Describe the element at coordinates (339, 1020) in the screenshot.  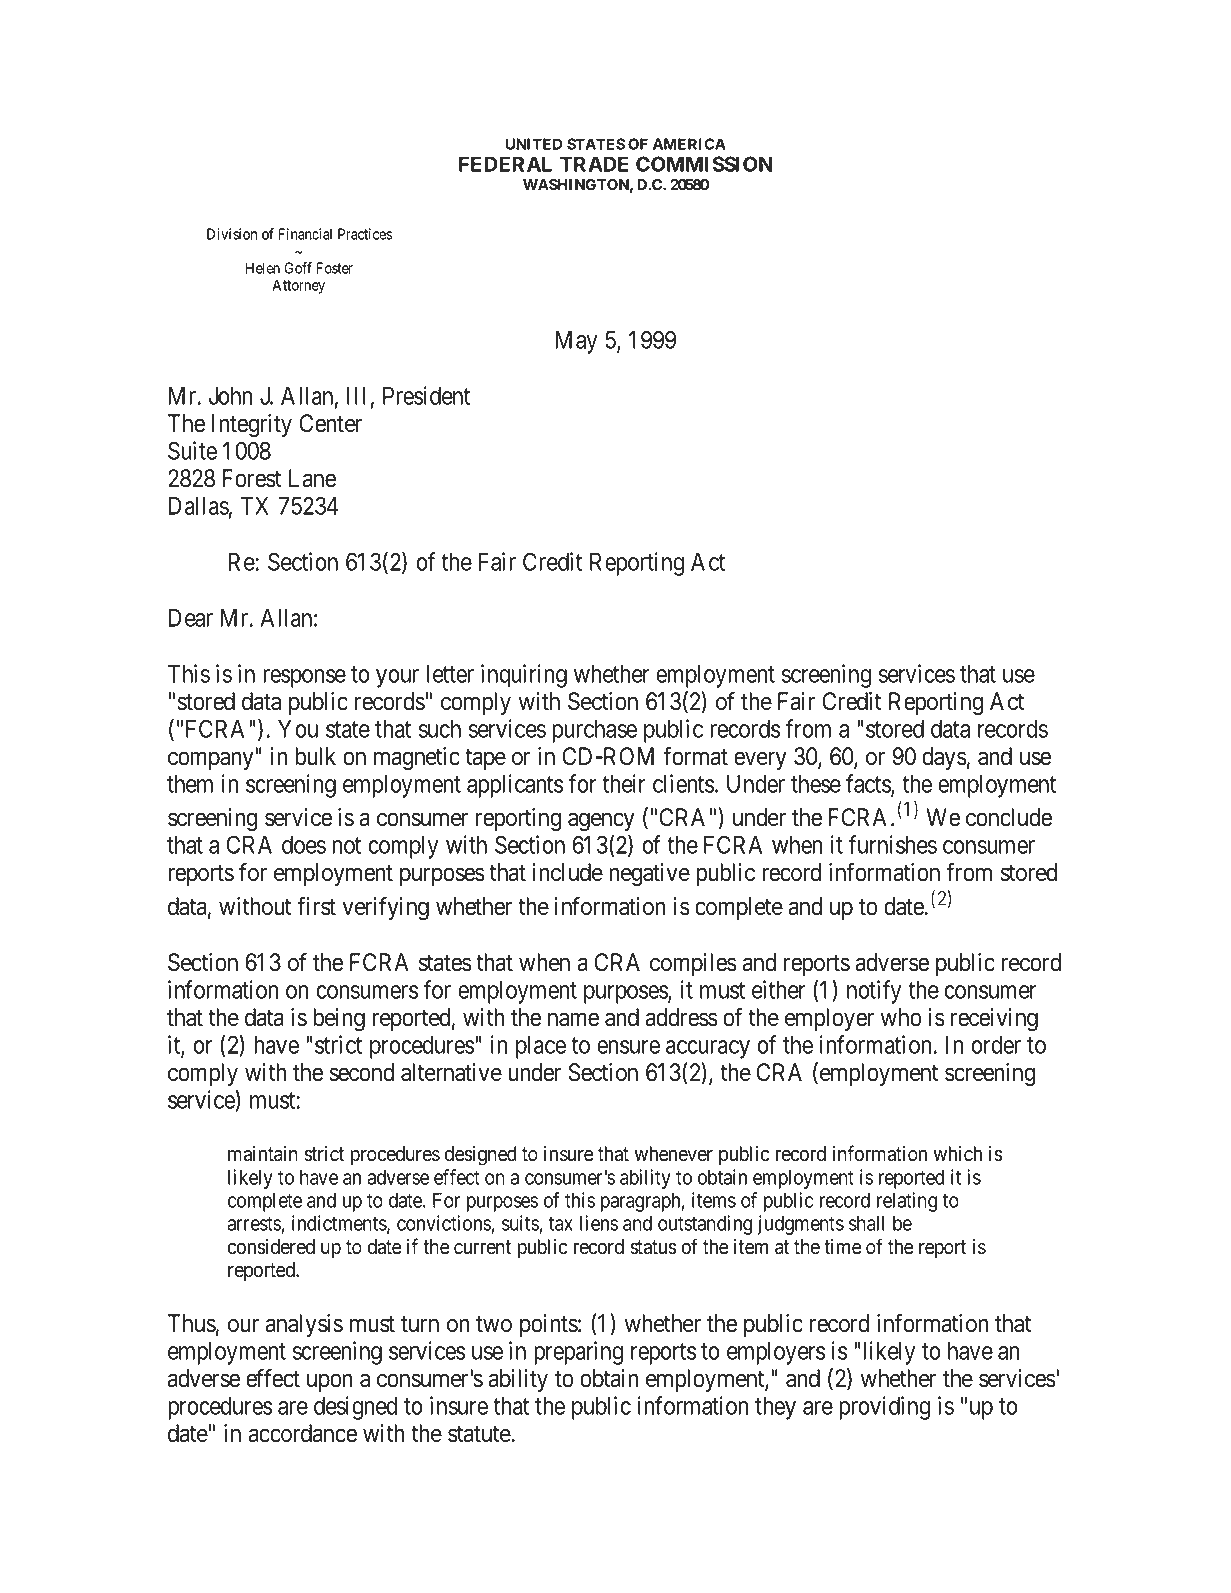
I see `being` at that location.
